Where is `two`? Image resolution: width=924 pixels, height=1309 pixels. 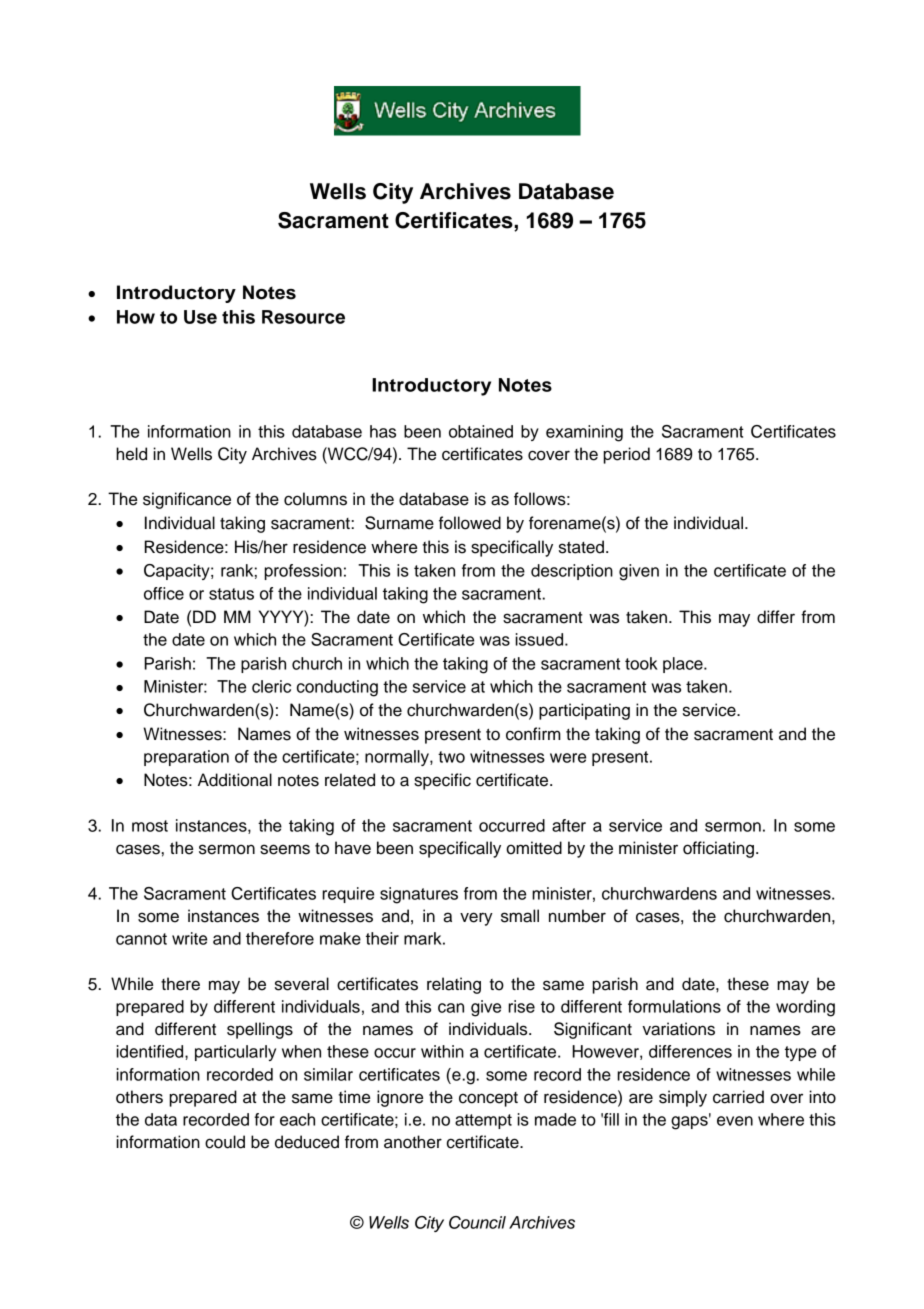 two is located at coordinates (451, 757).
